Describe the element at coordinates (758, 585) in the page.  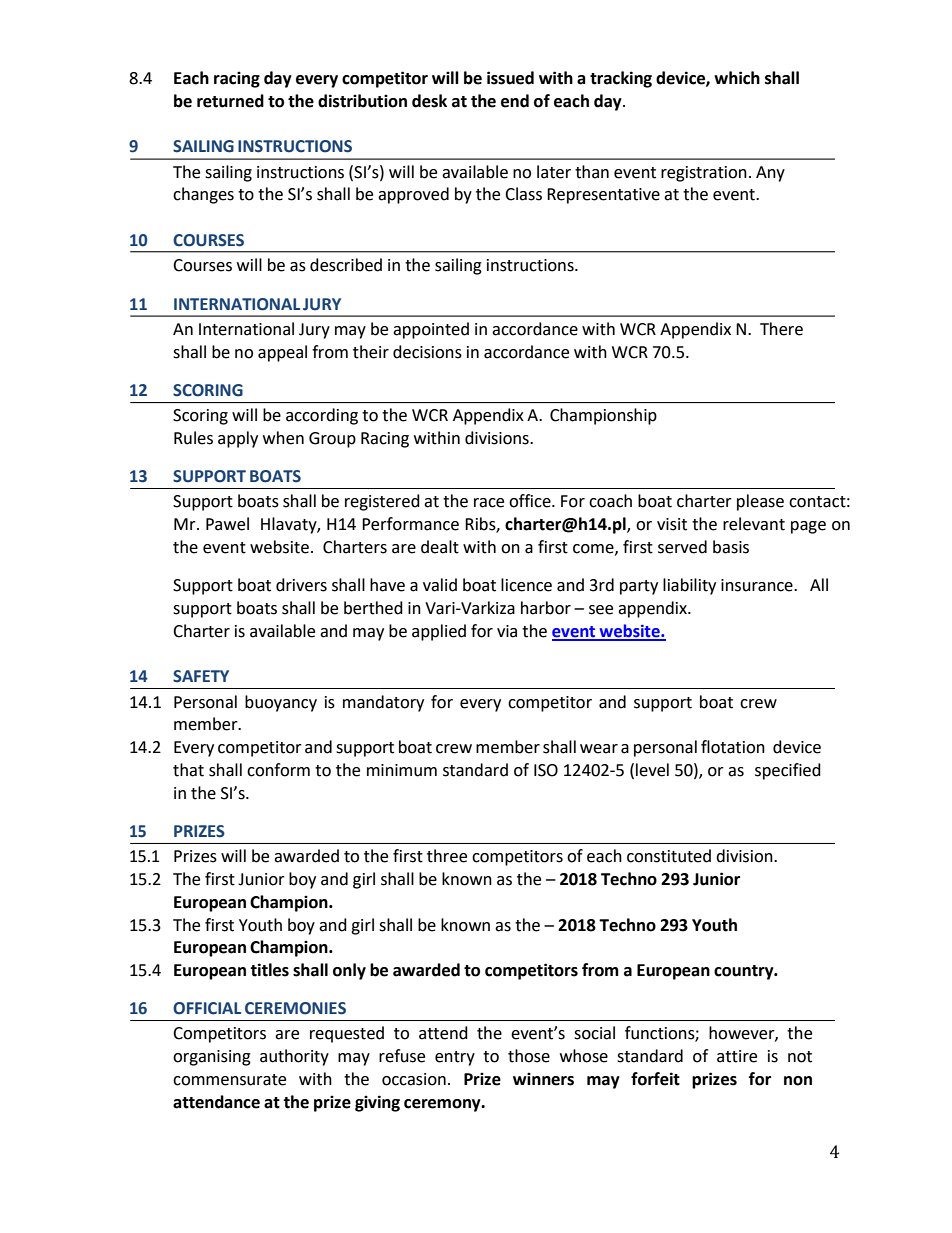
I see `insurance` at that location.
